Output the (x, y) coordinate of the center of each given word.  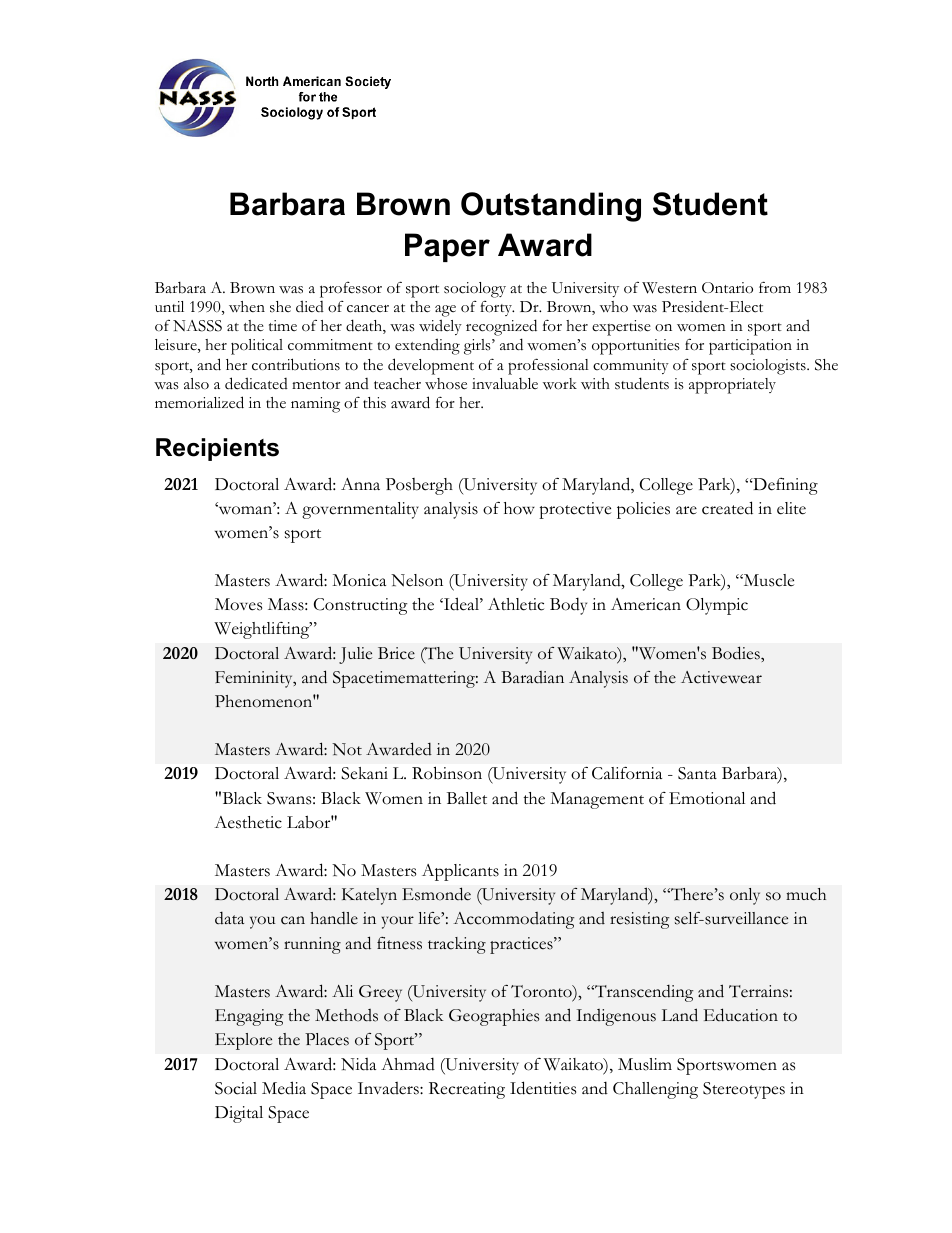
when (247, 306)
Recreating (467, 1090)
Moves (238, 604)
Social (236, 1088)
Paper (447, 247)
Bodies (737, 653)
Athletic (516, 604)
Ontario (727, 288)
